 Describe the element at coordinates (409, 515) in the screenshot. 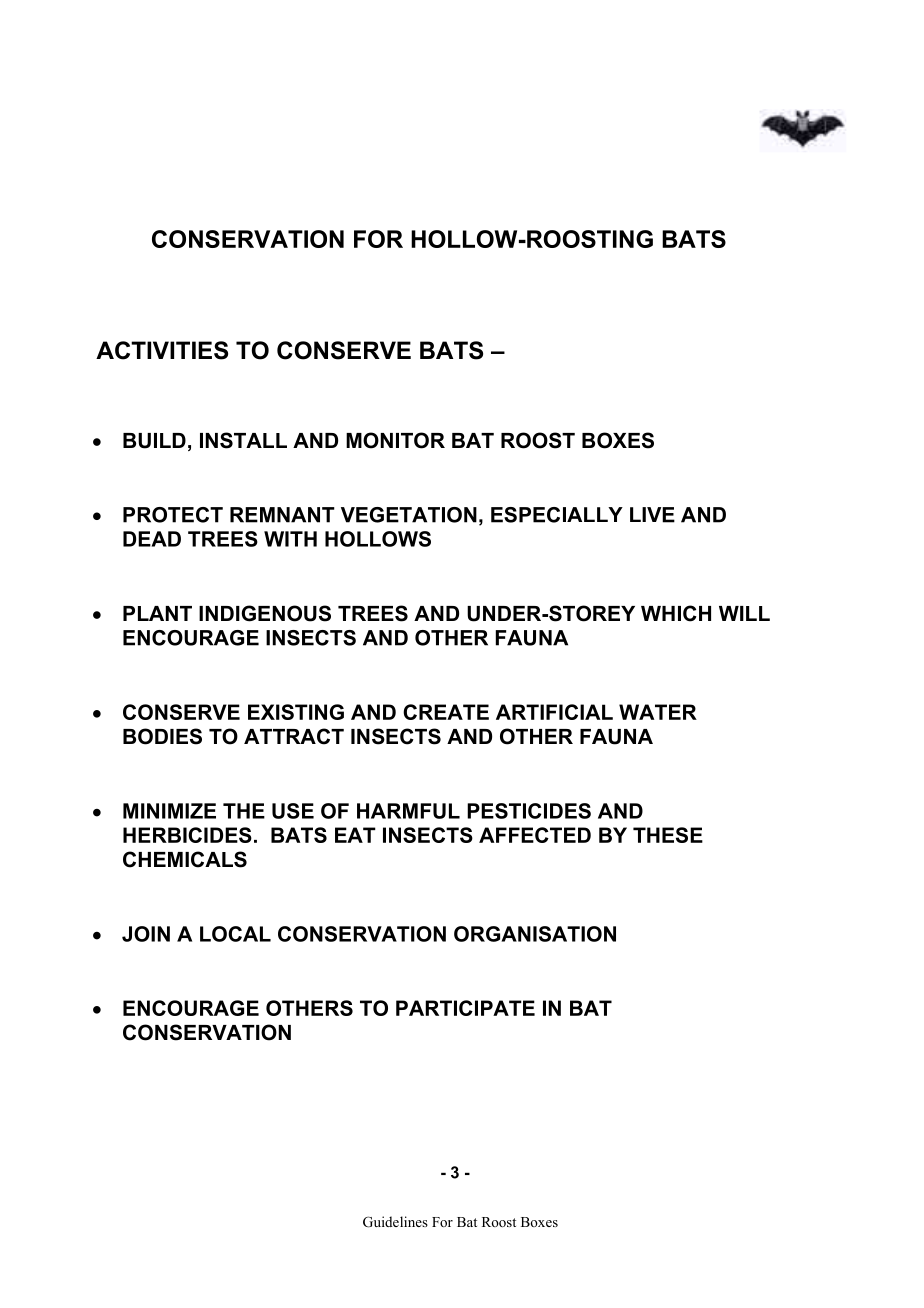

I see `VEGETATION` at that location.
